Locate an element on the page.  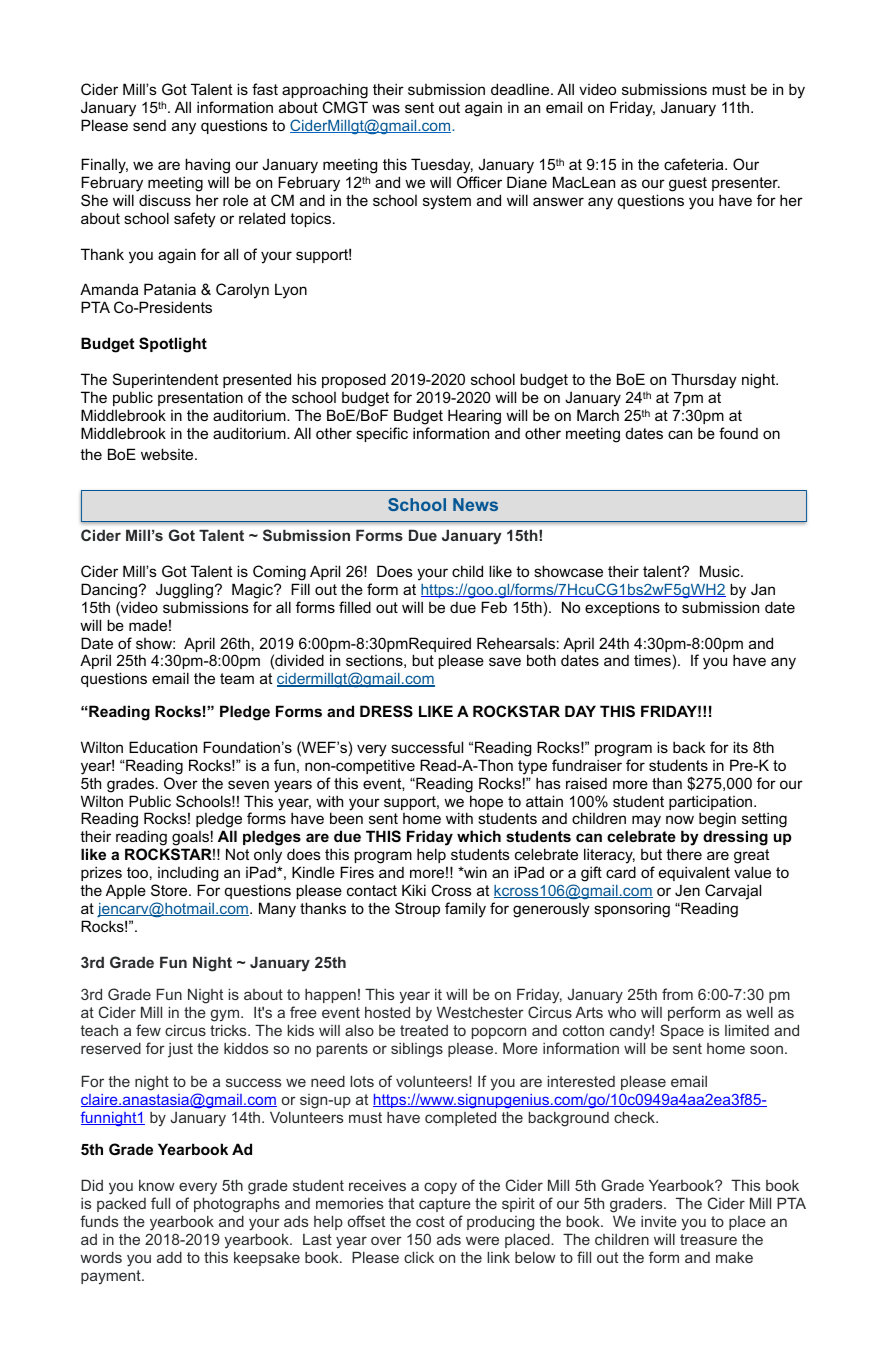
save is located at coordinates (505, 661).
